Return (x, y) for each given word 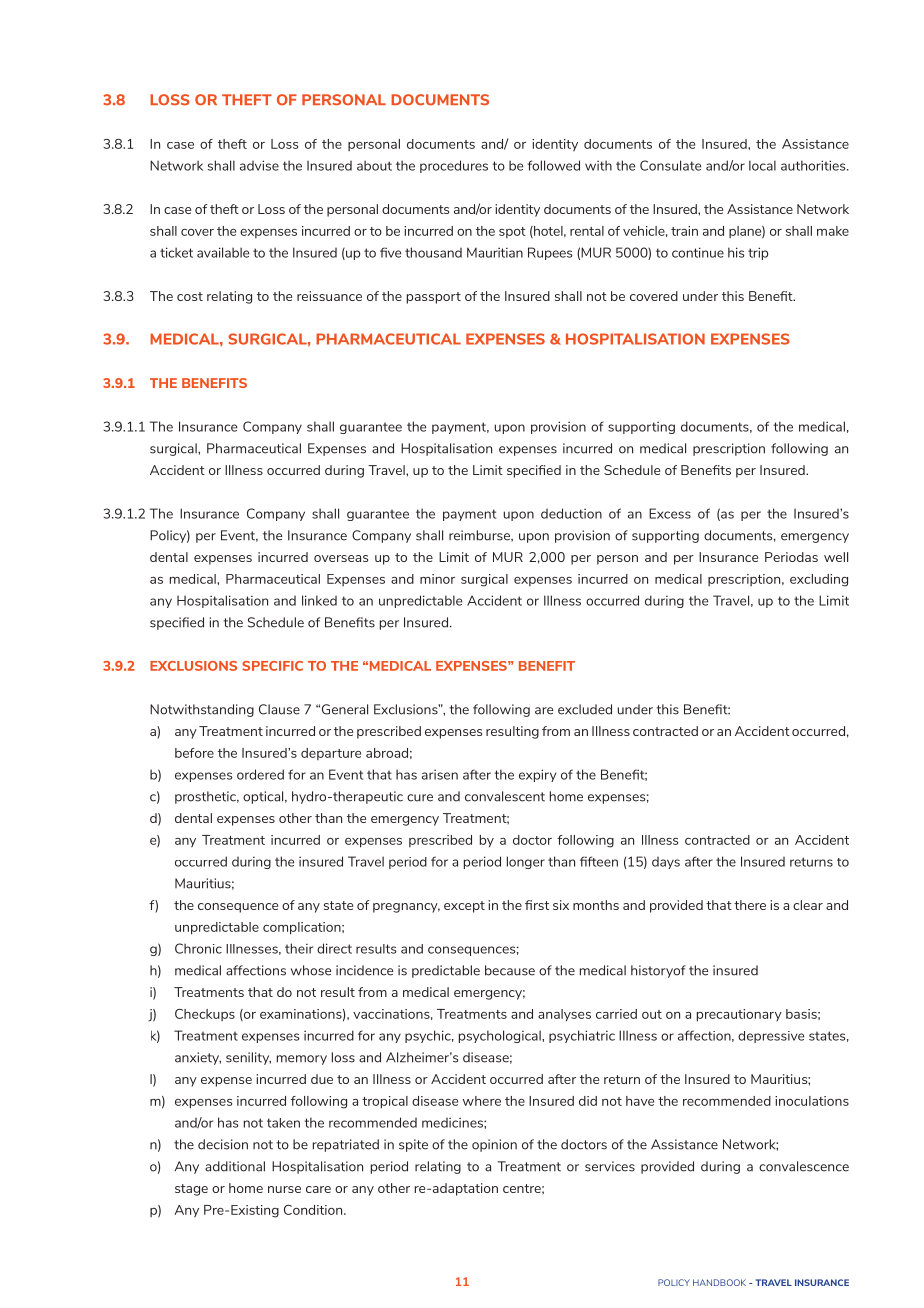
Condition (314, 1210)
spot (512, 232)
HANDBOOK (719, 1282)
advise (259, 165)
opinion (494, 1145)
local (762, 165)
